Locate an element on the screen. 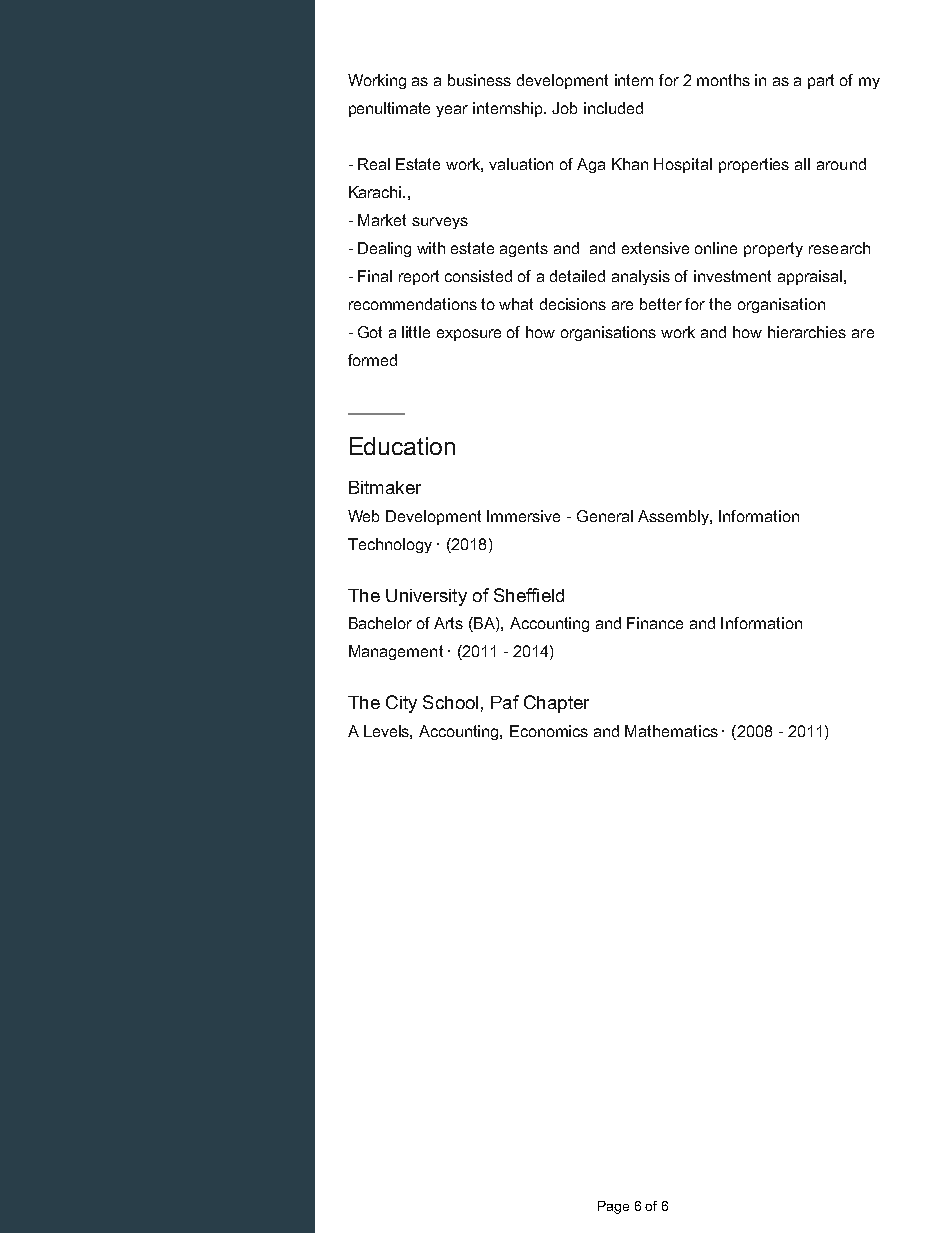 Image resolution: width=952 pixels, height=1233 pixels. included is located at coordinates (613, 108).
